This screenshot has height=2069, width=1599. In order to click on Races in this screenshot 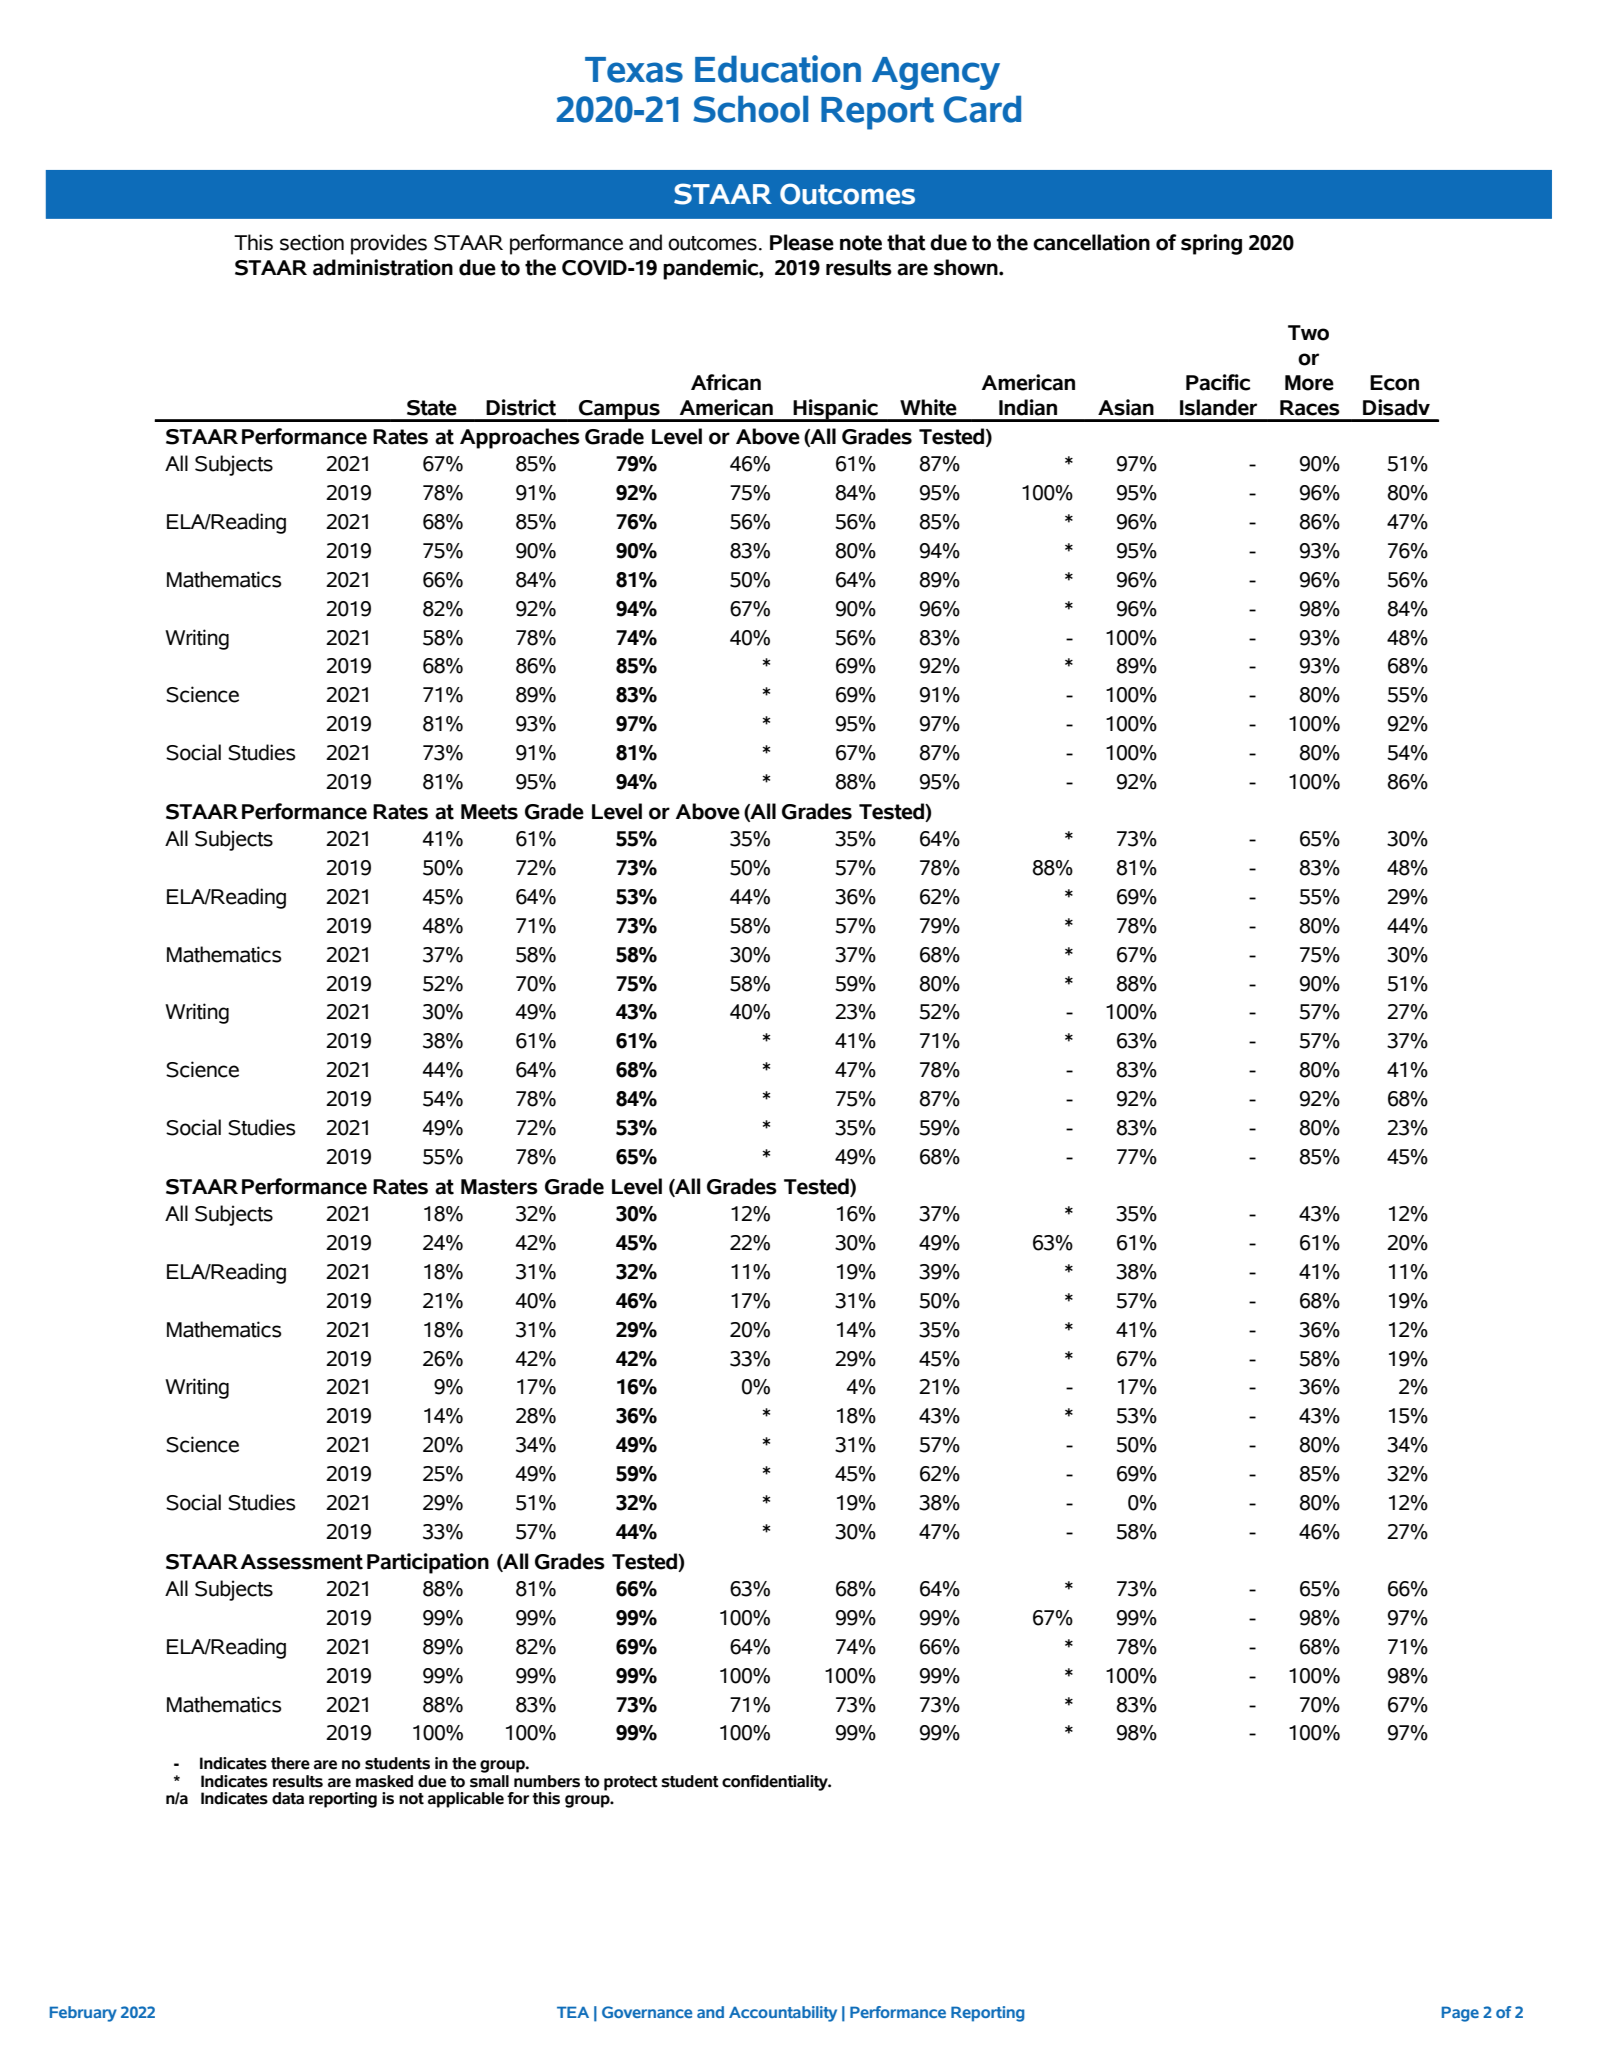, I will do `click(1310, 408)`.
